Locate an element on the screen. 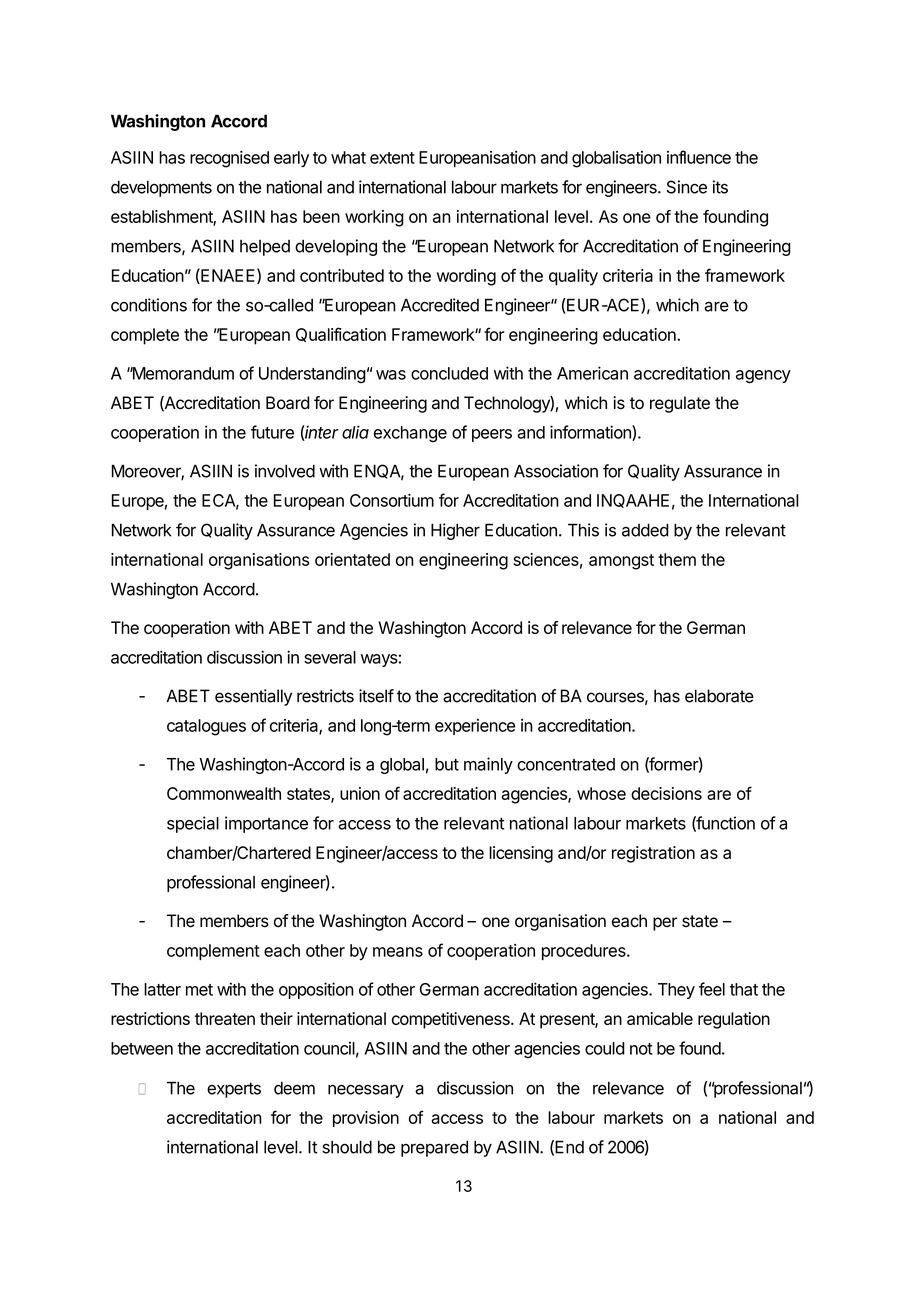 The image size is (924, 1308). special is located at coordinates (193, 824).
